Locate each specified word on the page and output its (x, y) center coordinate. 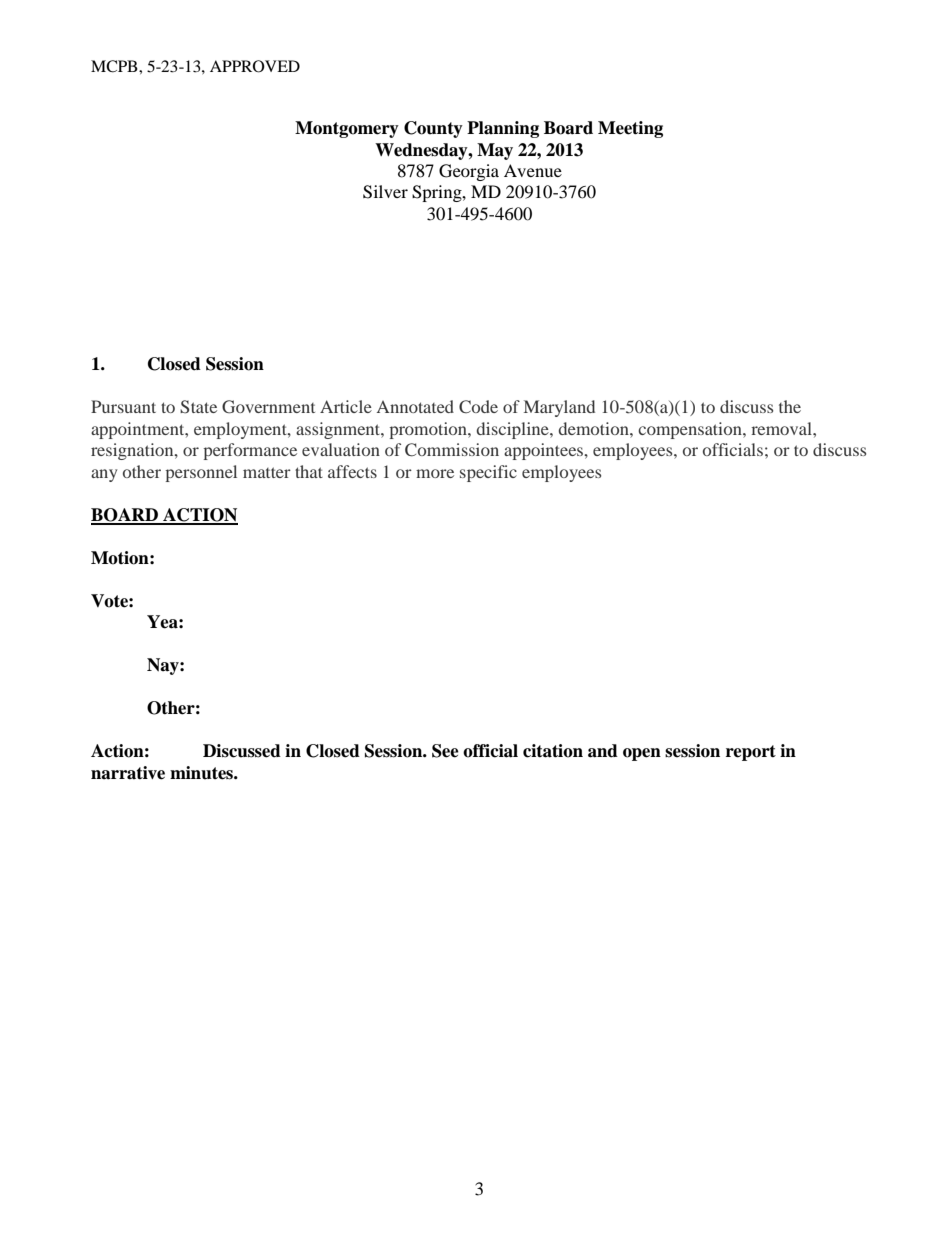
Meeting (630, 129)
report (751, 753)
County (433, 129)
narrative (128, 773)
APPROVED (255, 66)
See (445, 751)
